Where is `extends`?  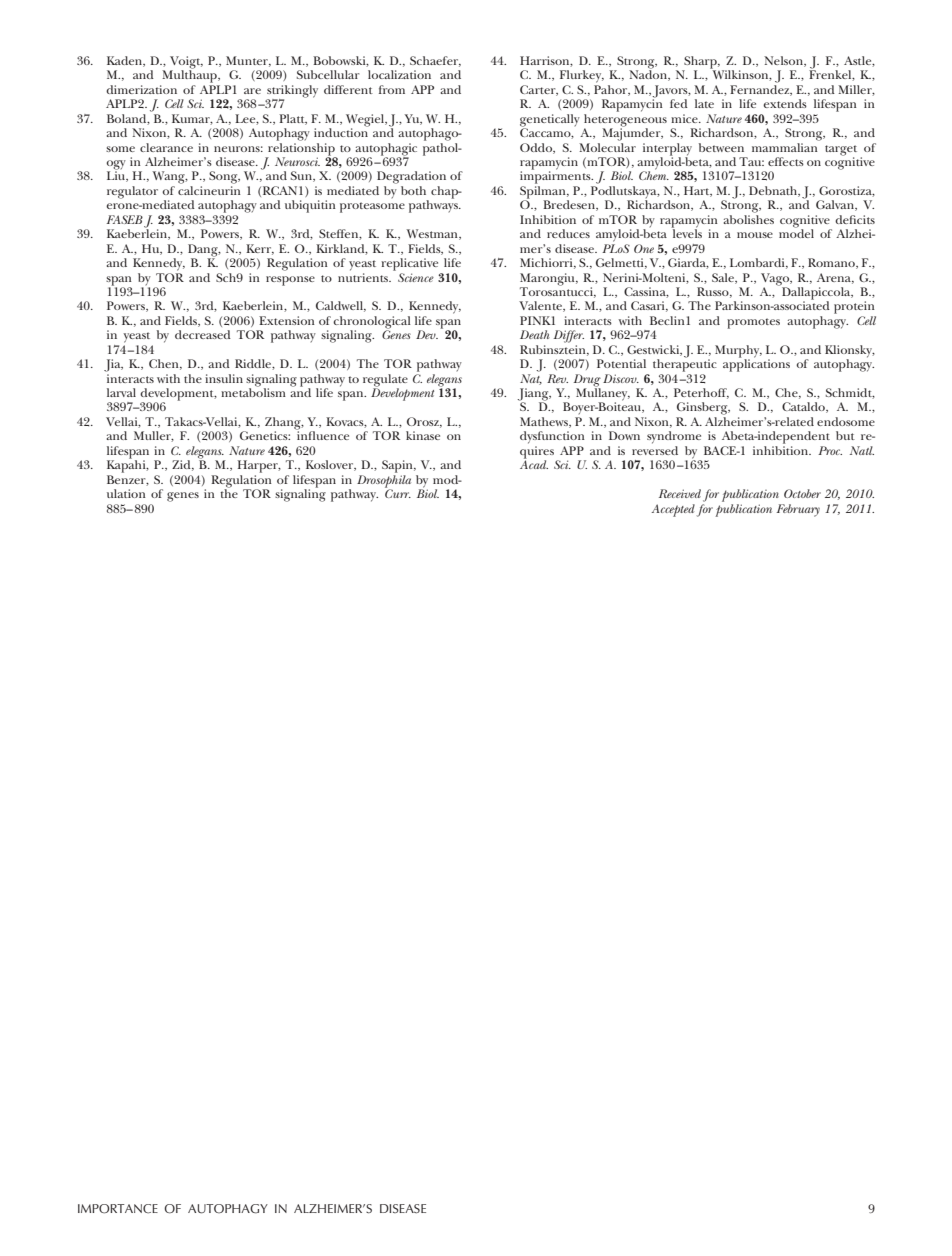
extends is located at coordinates (785, 103).
